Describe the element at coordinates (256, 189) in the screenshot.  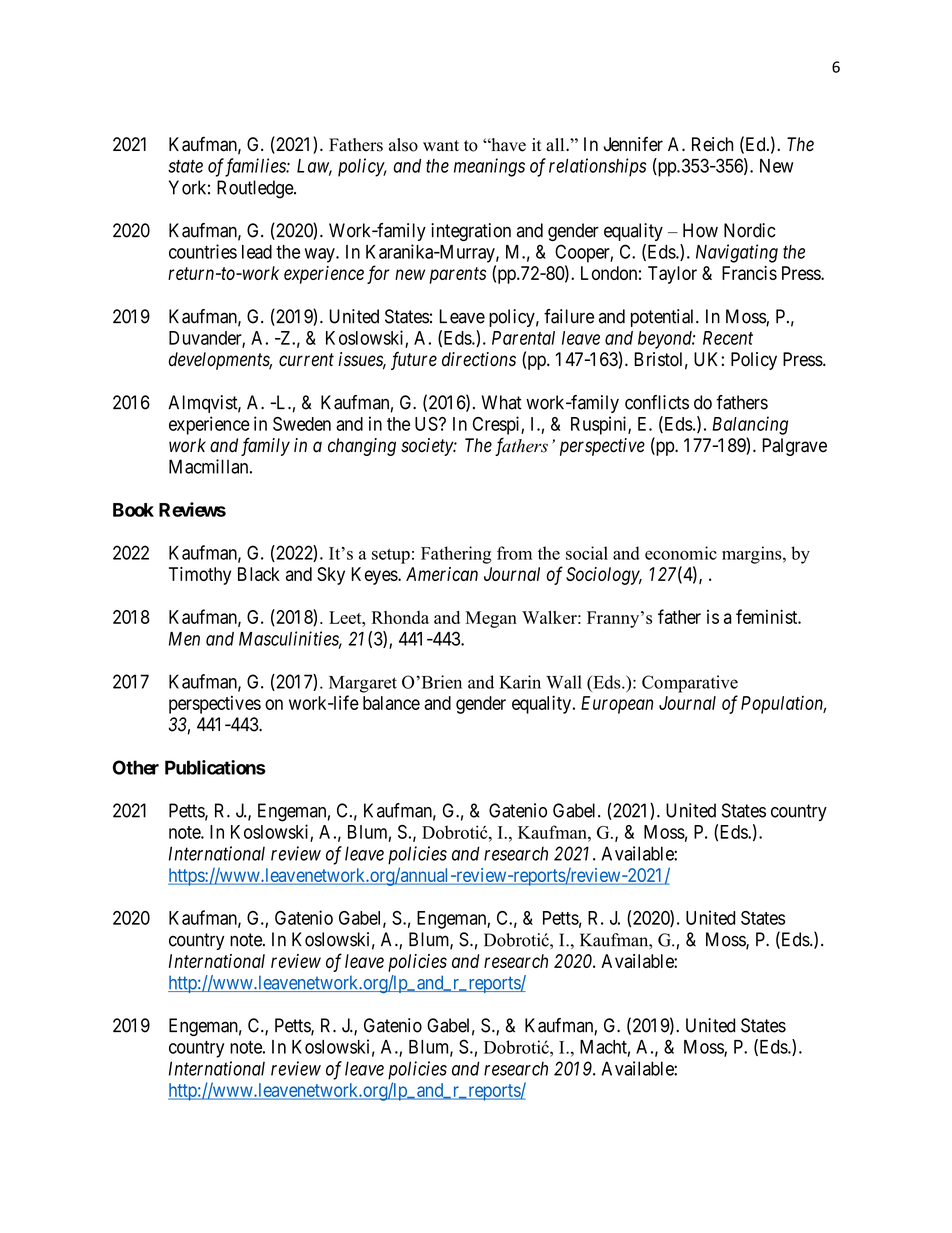
I see `Routledge` at that location.
